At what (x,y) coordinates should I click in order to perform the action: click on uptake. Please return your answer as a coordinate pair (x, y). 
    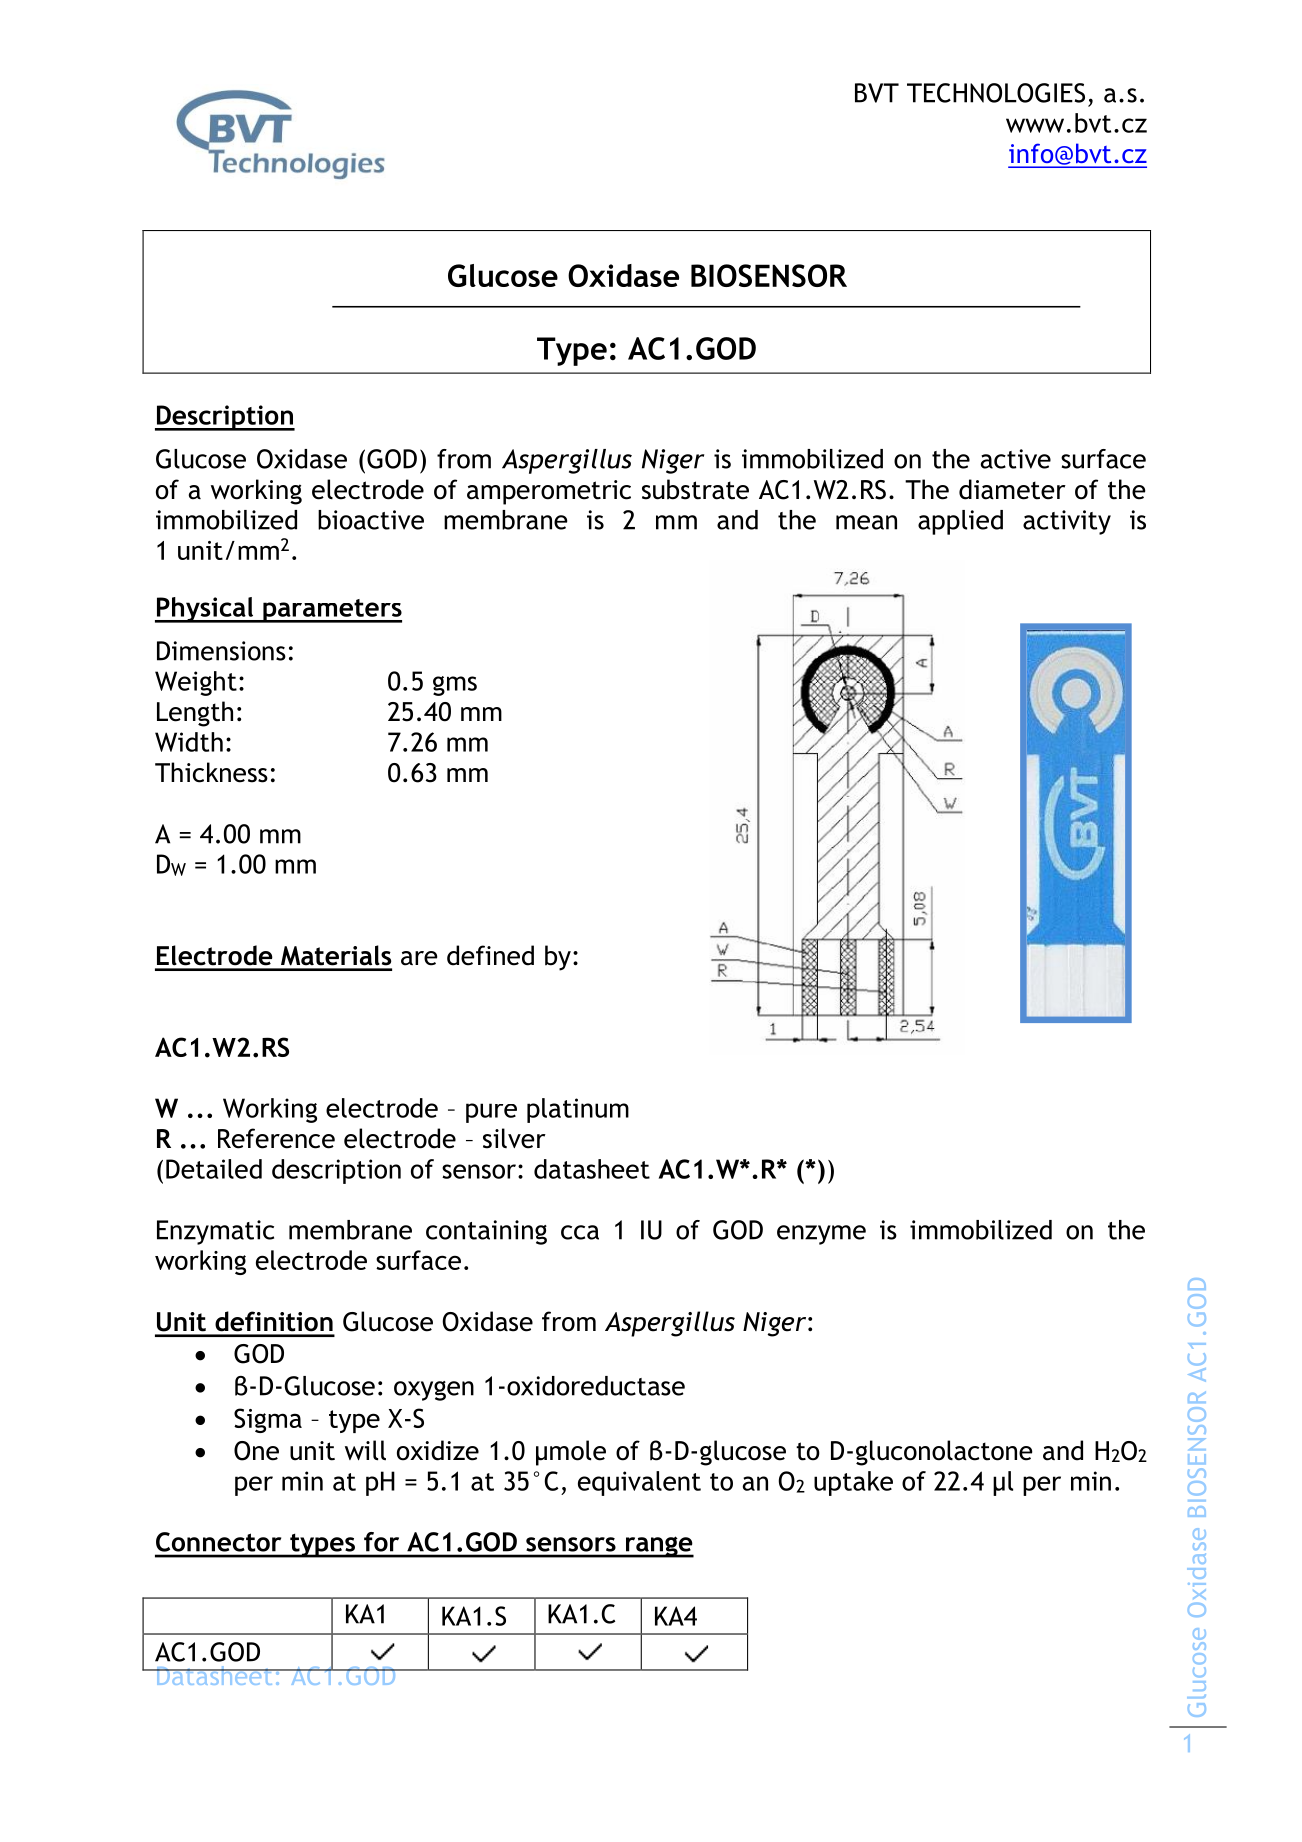
    Looking at the image, I should click on (853, 1483).
